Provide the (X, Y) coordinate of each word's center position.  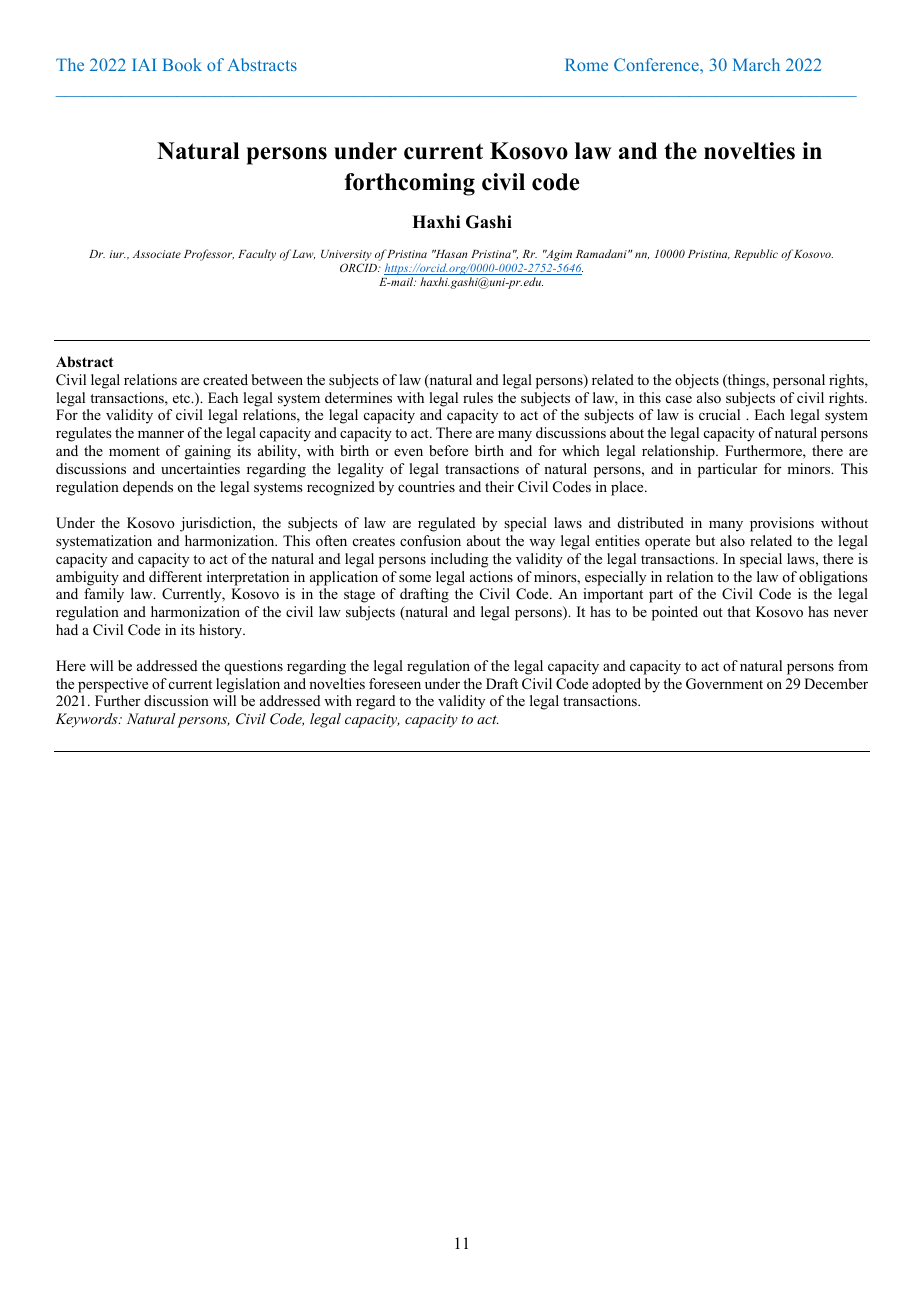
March (756, 64)
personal (799, 381)
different (175, 576)
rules (478, 397)
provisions (782, 524)
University (346, 255)
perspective (113, 685)
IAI (144, 64)
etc (183, 398)
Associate (157, 254)
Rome (586, 64)
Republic (756, 255)
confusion (430, 540)
